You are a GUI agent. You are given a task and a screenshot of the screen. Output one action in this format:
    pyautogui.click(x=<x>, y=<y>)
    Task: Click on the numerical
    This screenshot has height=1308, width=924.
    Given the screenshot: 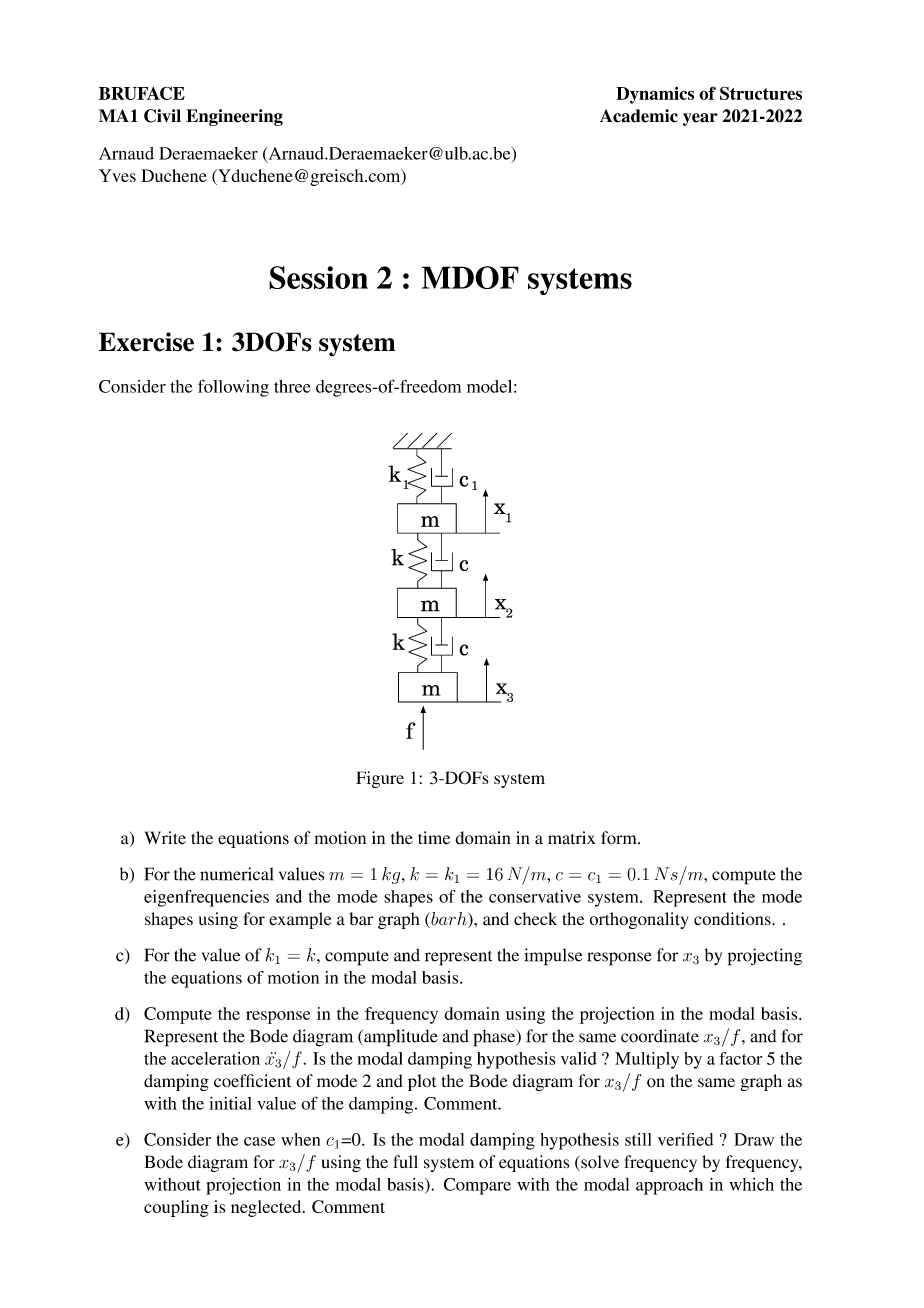 What is the action you would take?
    pyautogui.click(x=236, y=874)
